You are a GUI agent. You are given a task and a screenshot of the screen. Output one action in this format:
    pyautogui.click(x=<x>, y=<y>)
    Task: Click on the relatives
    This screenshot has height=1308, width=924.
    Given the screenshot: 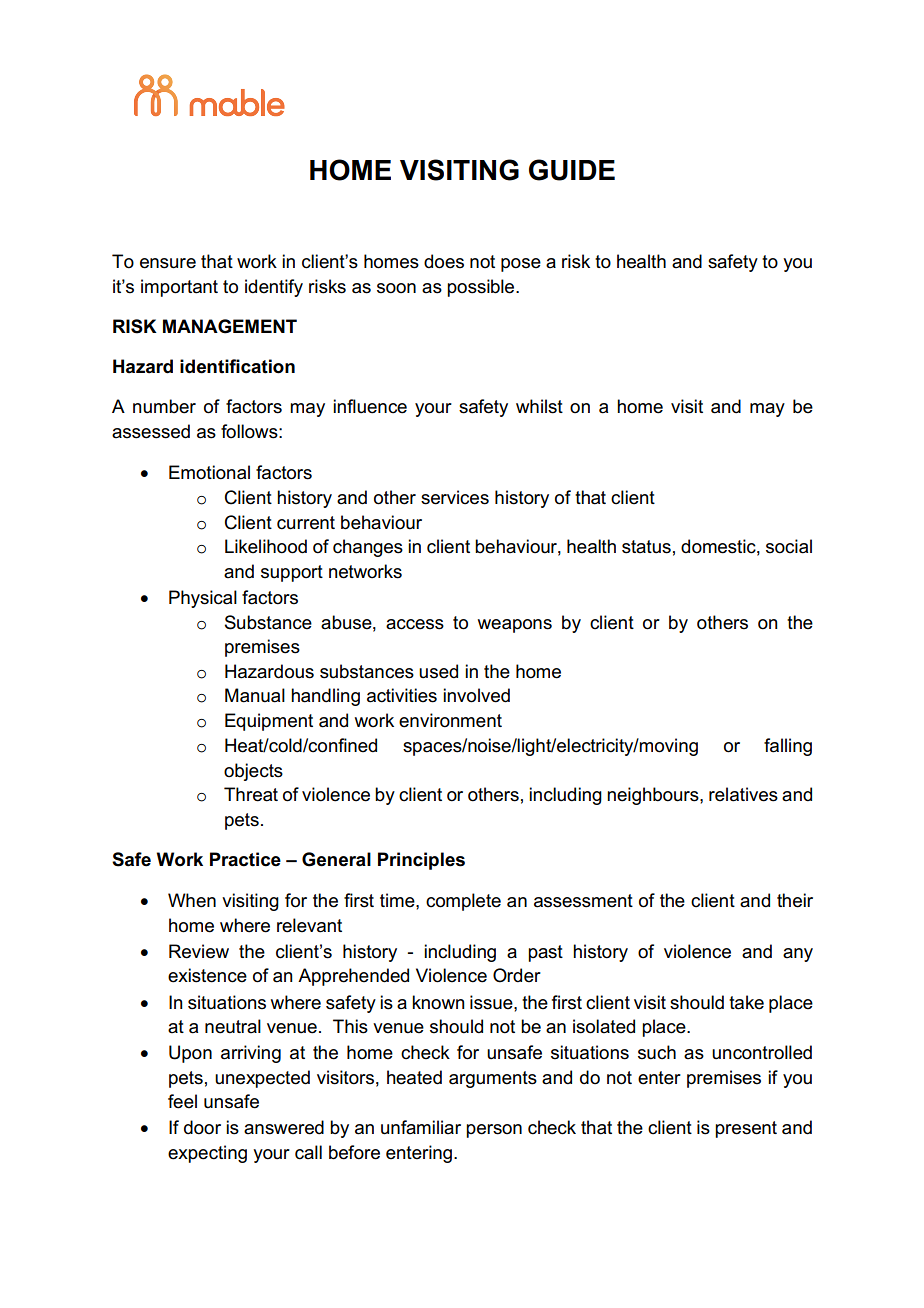 What is the action you would take?
    pyautogui.click(x=743, y=794)
